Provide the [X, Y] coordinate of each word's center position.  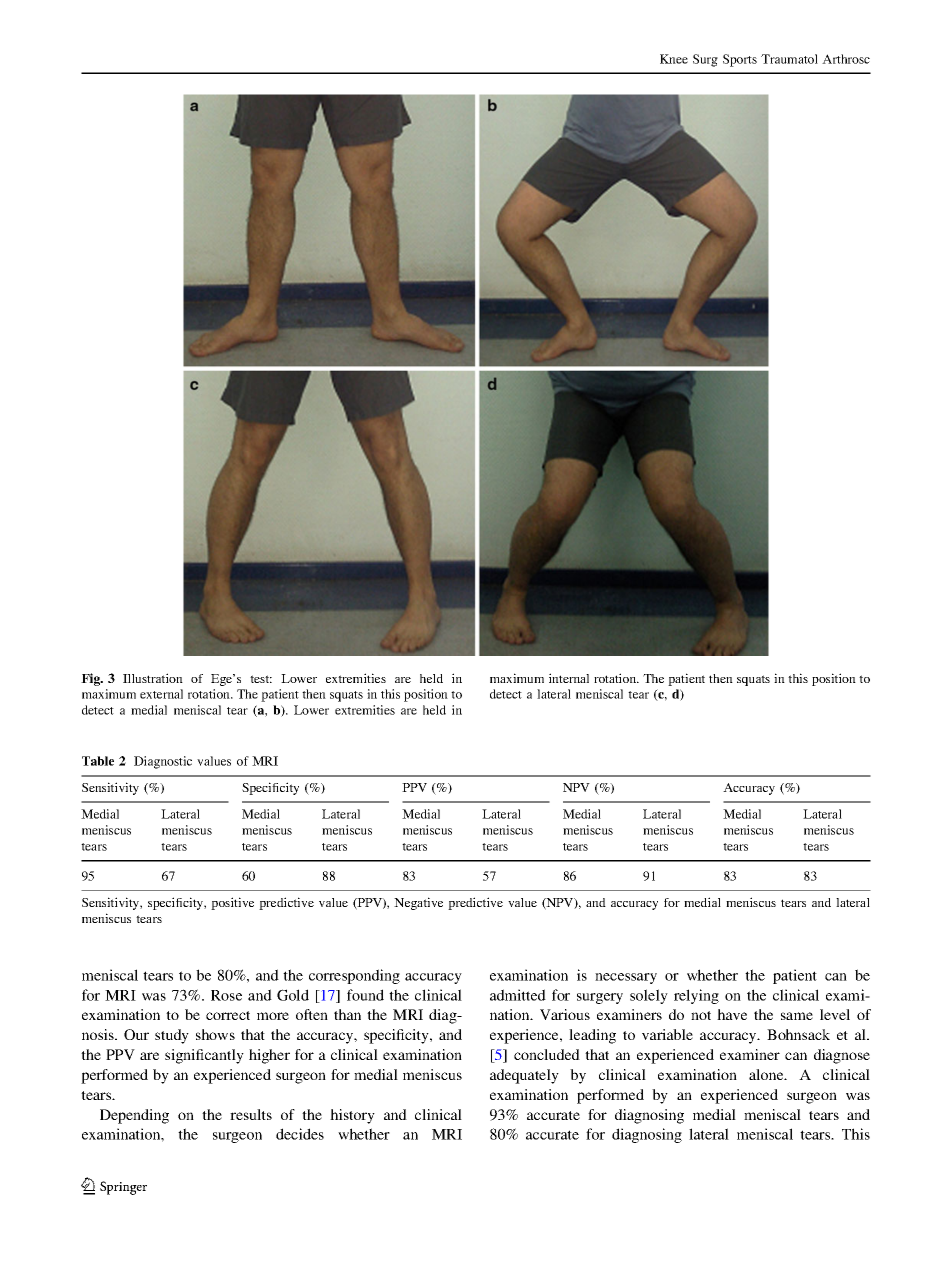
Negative [418, 903]
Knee [674, 59]
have [732, 1014]
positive [232, 903]
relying [696, 996]
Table [98, 761]
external [161, 694]
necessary [626, 978]
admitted [518, 995]
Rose [226, 995]
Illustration [153, 678]
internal [569, 678]
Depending [134, 1116]
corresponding [354, 976]
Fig [92, 679]
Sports [740, 60]
